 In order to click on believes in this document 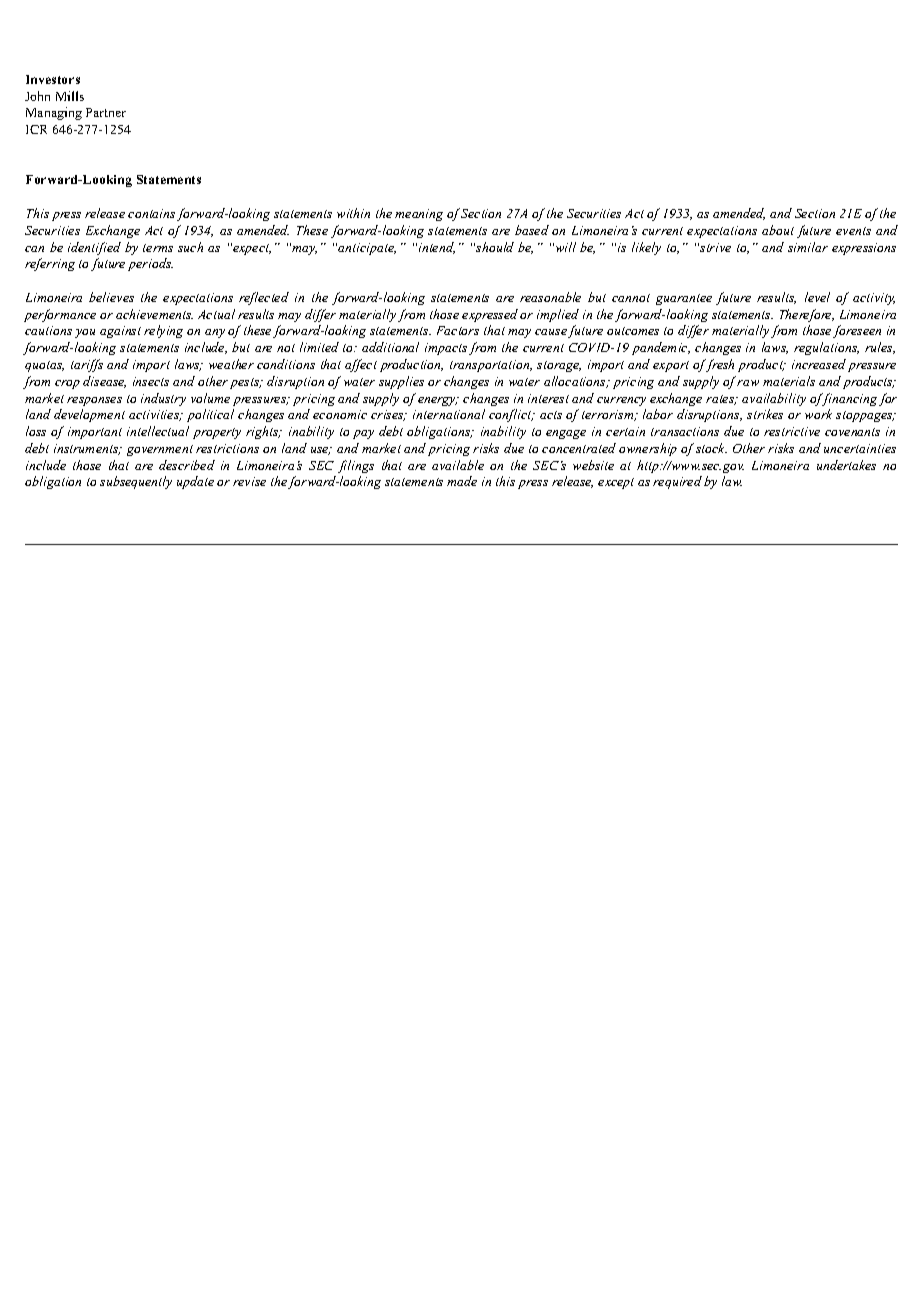, I will do `click(111, 297)`.
